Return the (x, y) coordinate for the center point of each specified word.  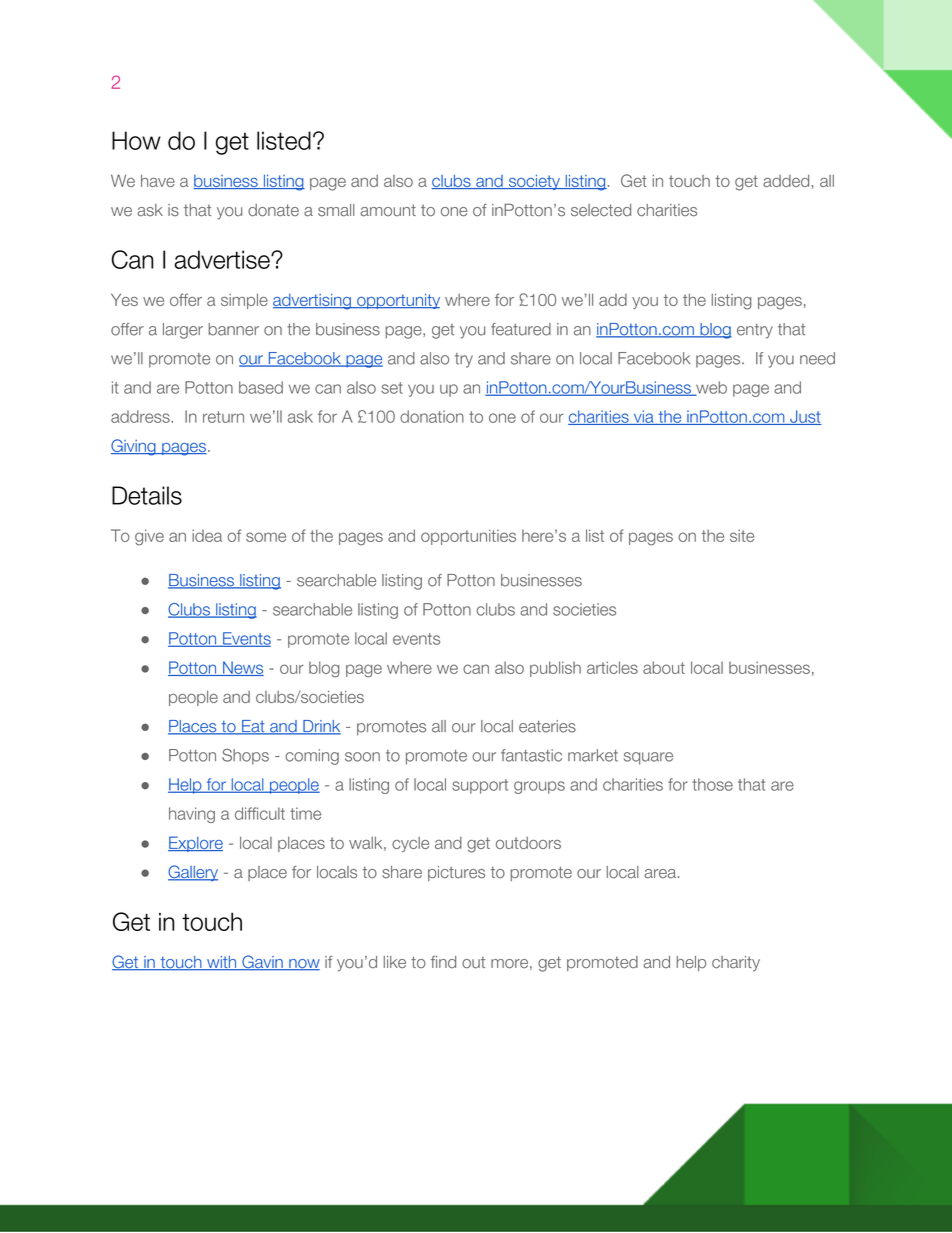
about (664, 667)
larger (183, 331)
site (742, 535)
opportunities (468, 537)
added (786, 181)
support (480, 786)
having (192, 815)
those (712, 784)
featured (521, 329)
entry (755, 331)
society (534, 182)
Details (147, 495)
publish (555, 669)
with (222, 963)
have (158, 180)
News (242, 668)
